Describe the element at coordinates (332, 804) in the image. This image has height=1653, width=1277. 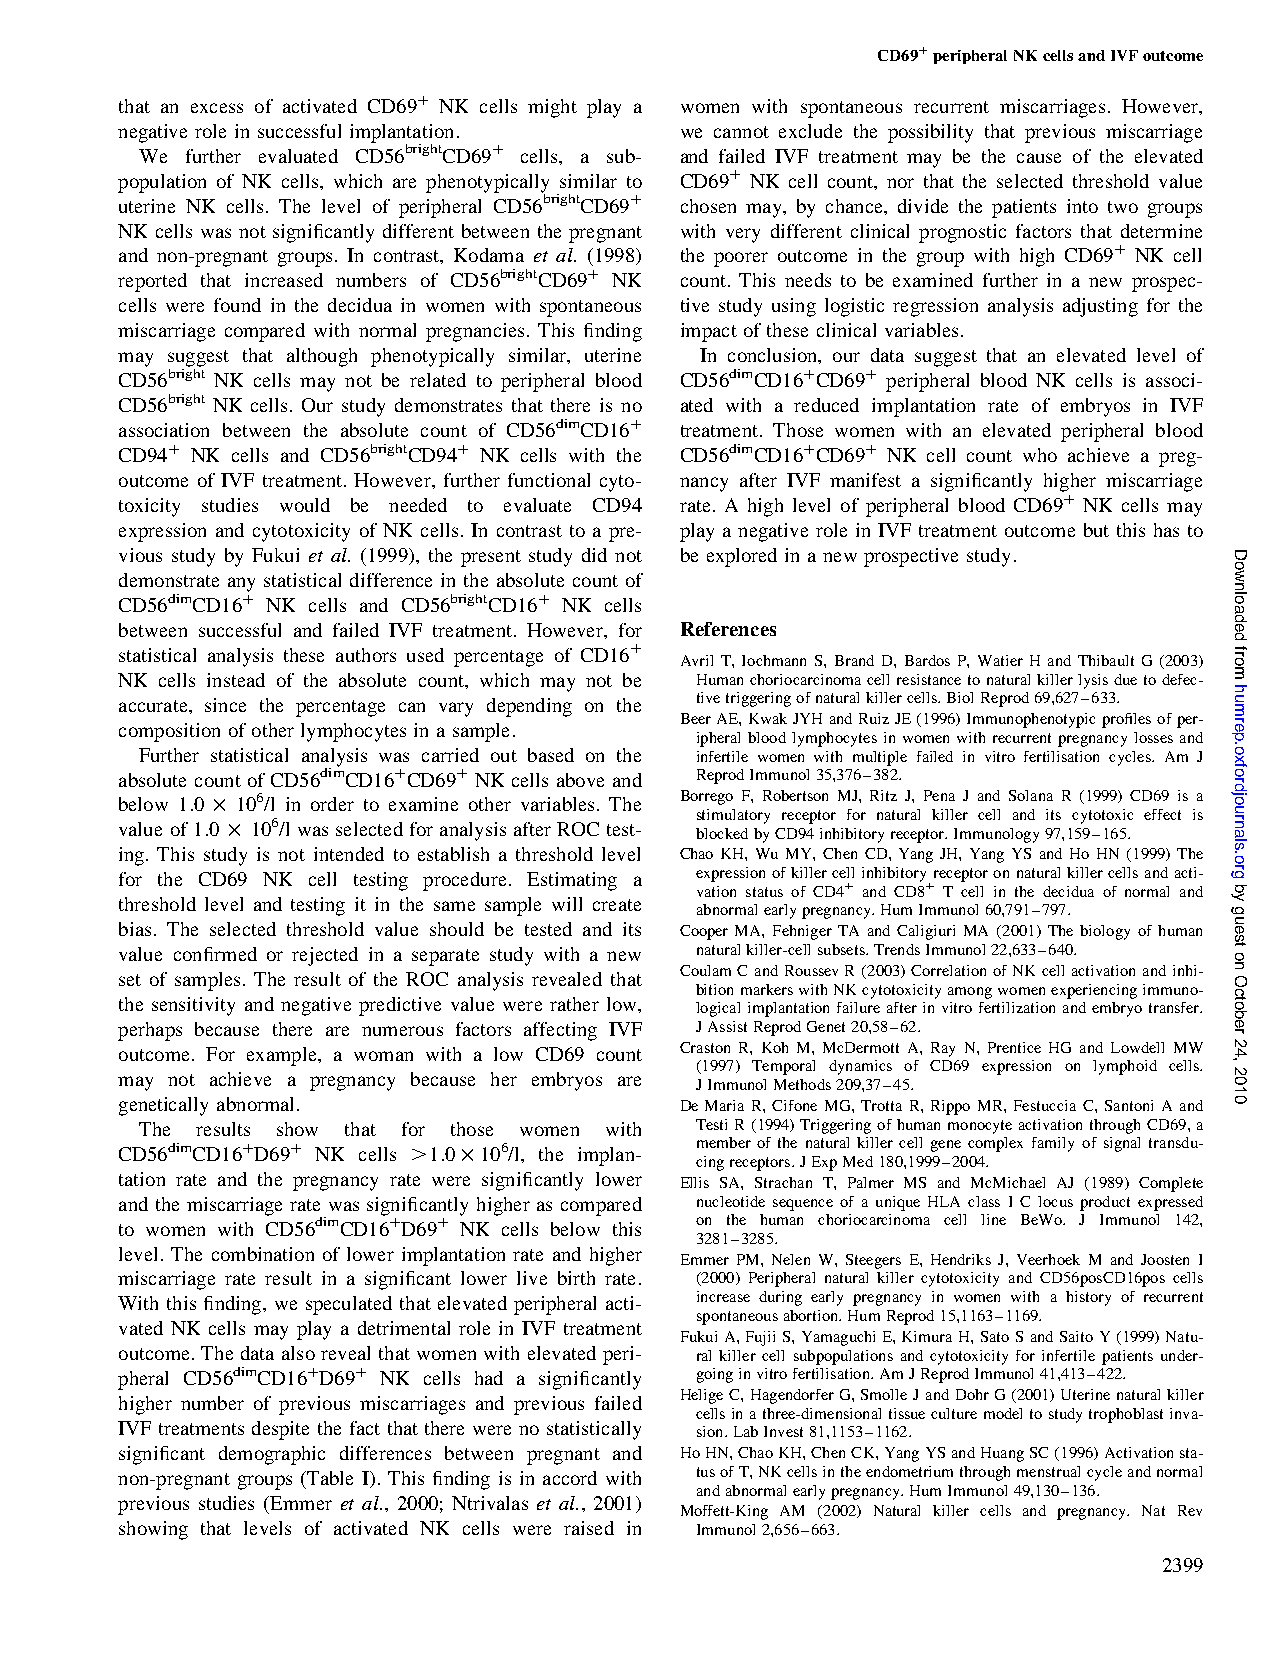
I see `order` at that location.
